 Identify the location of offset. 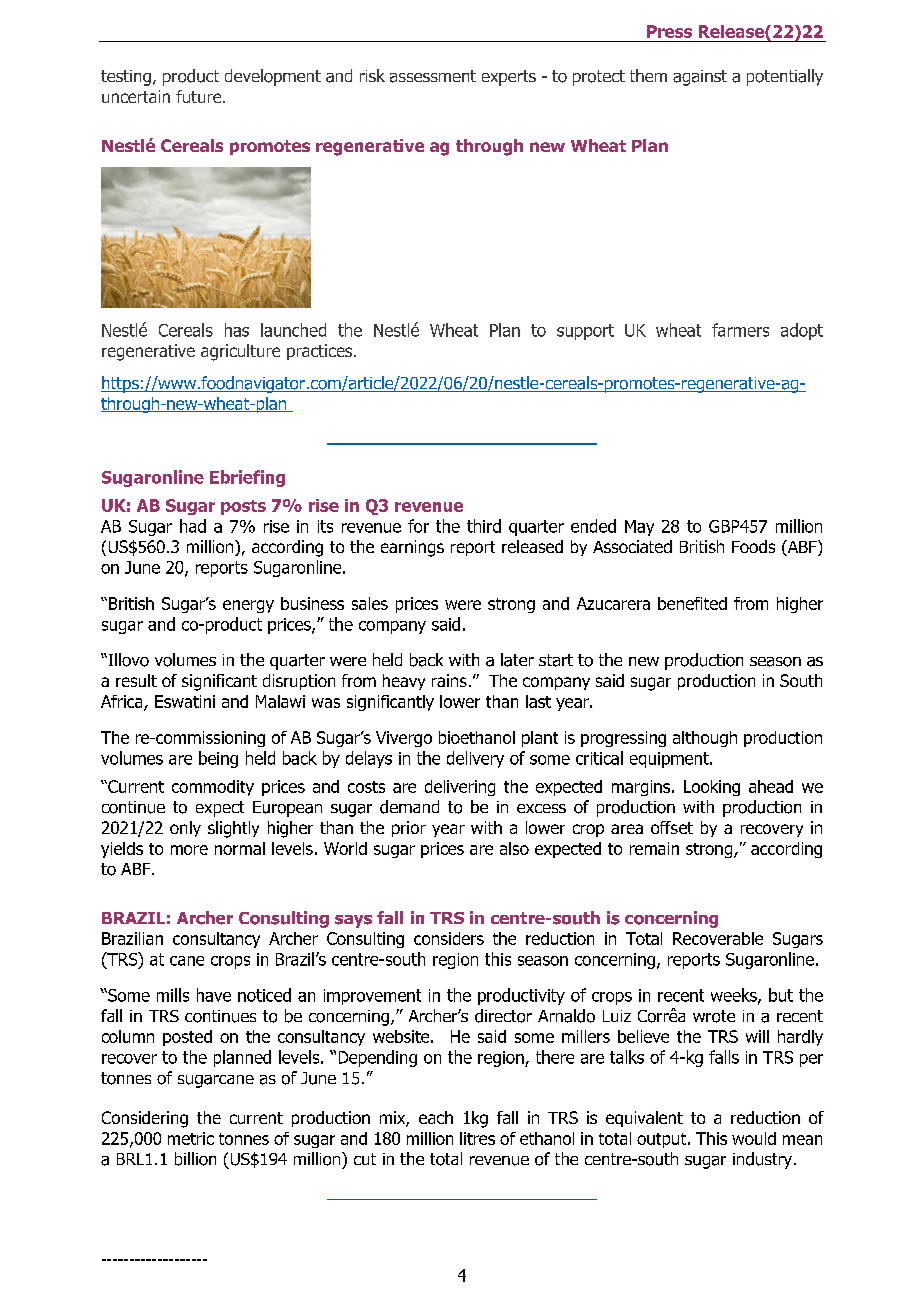
(672, 827).
